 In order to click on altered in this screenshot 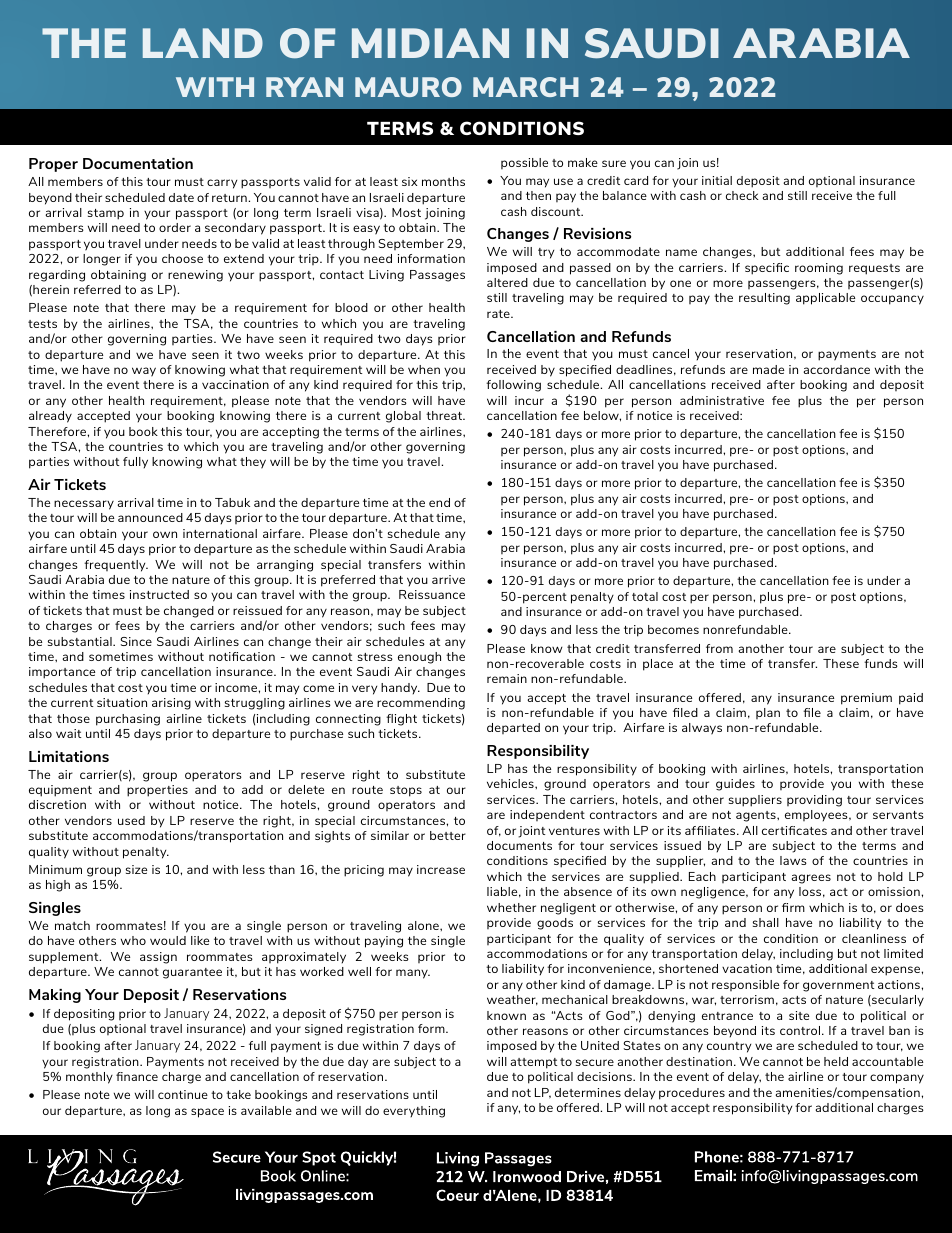, I will do `click(507, 282)`.
